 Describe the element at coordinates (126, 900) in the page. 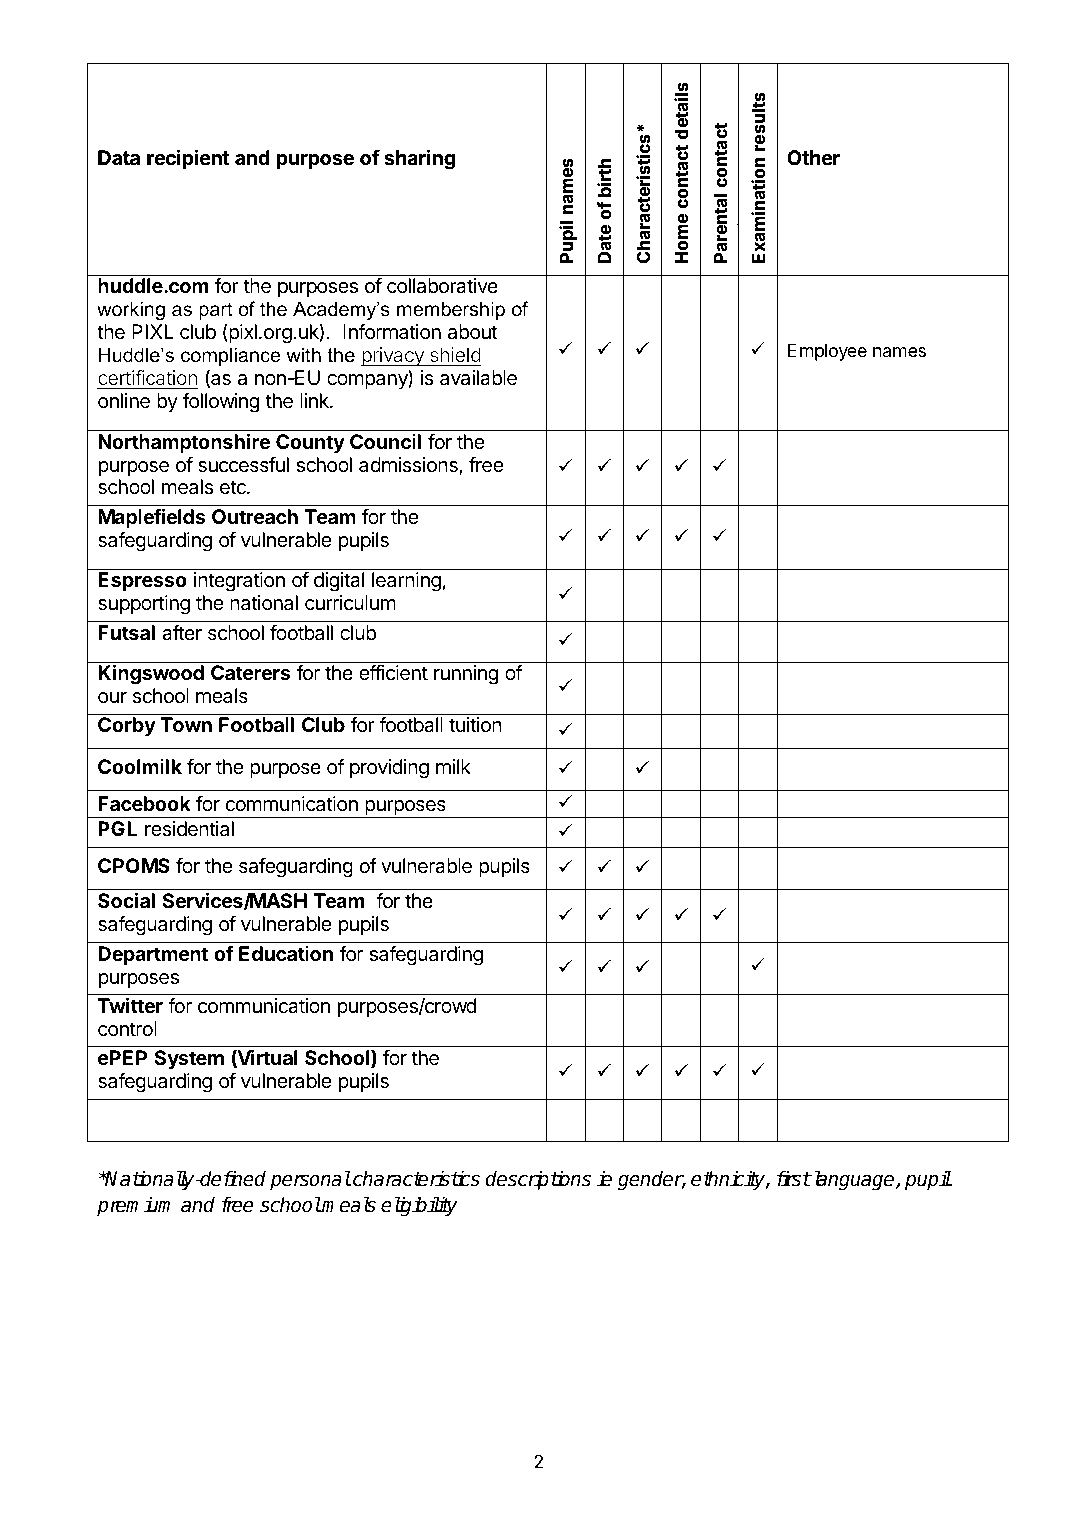

I see `Social` at that location.
